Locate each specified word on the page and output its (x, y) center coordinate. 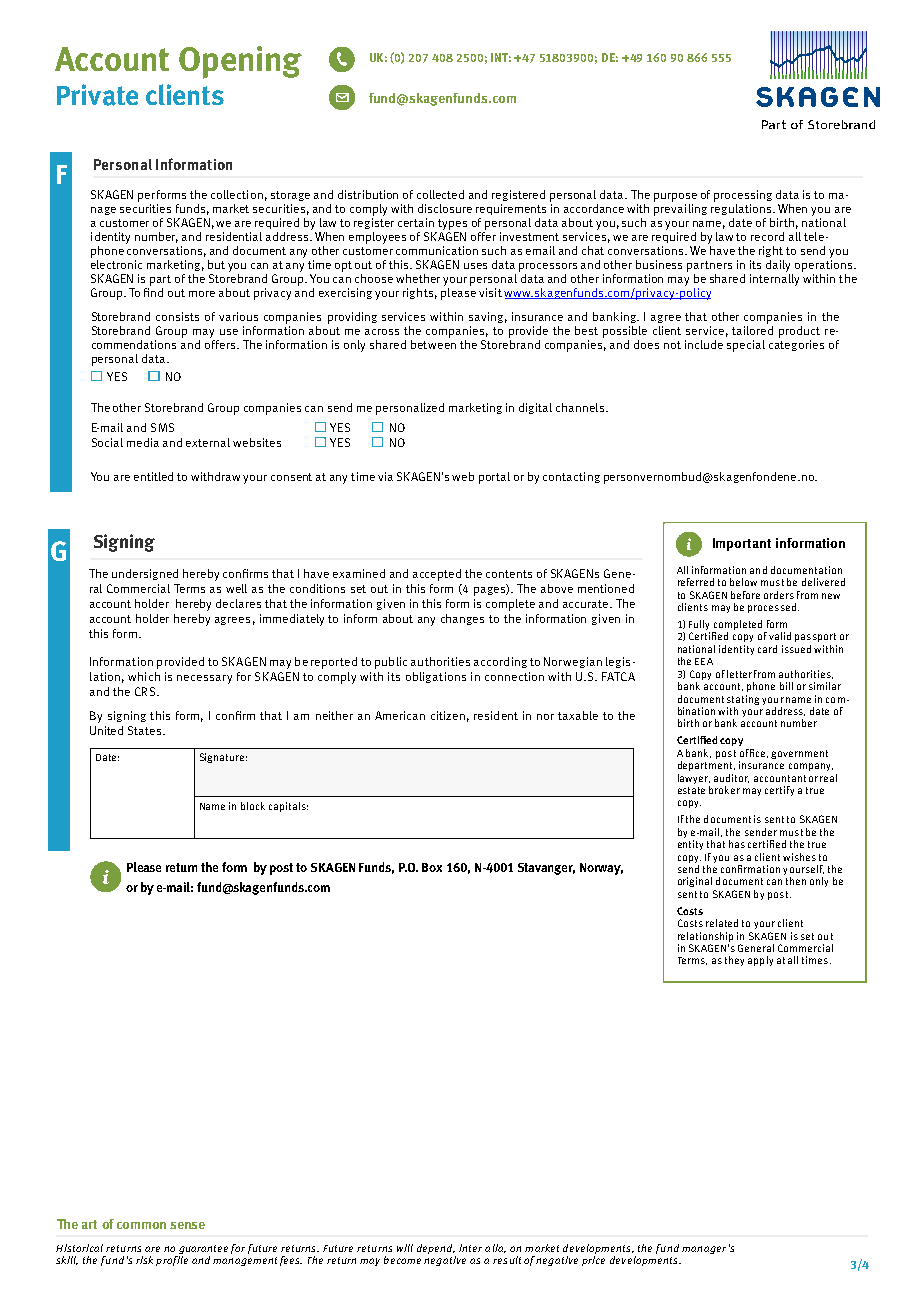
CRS (145, 691)
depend (436, 1249)
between (433, 343)
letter (739, 674)
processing (743, 196)
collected (440, 194)
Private (97, 95)
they (734, 961)
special (746, 346)
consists (177, 316)
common (141, 1225)
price (593, 1261)
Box (432, 867)
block (253, 806)
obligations (436, 677)
